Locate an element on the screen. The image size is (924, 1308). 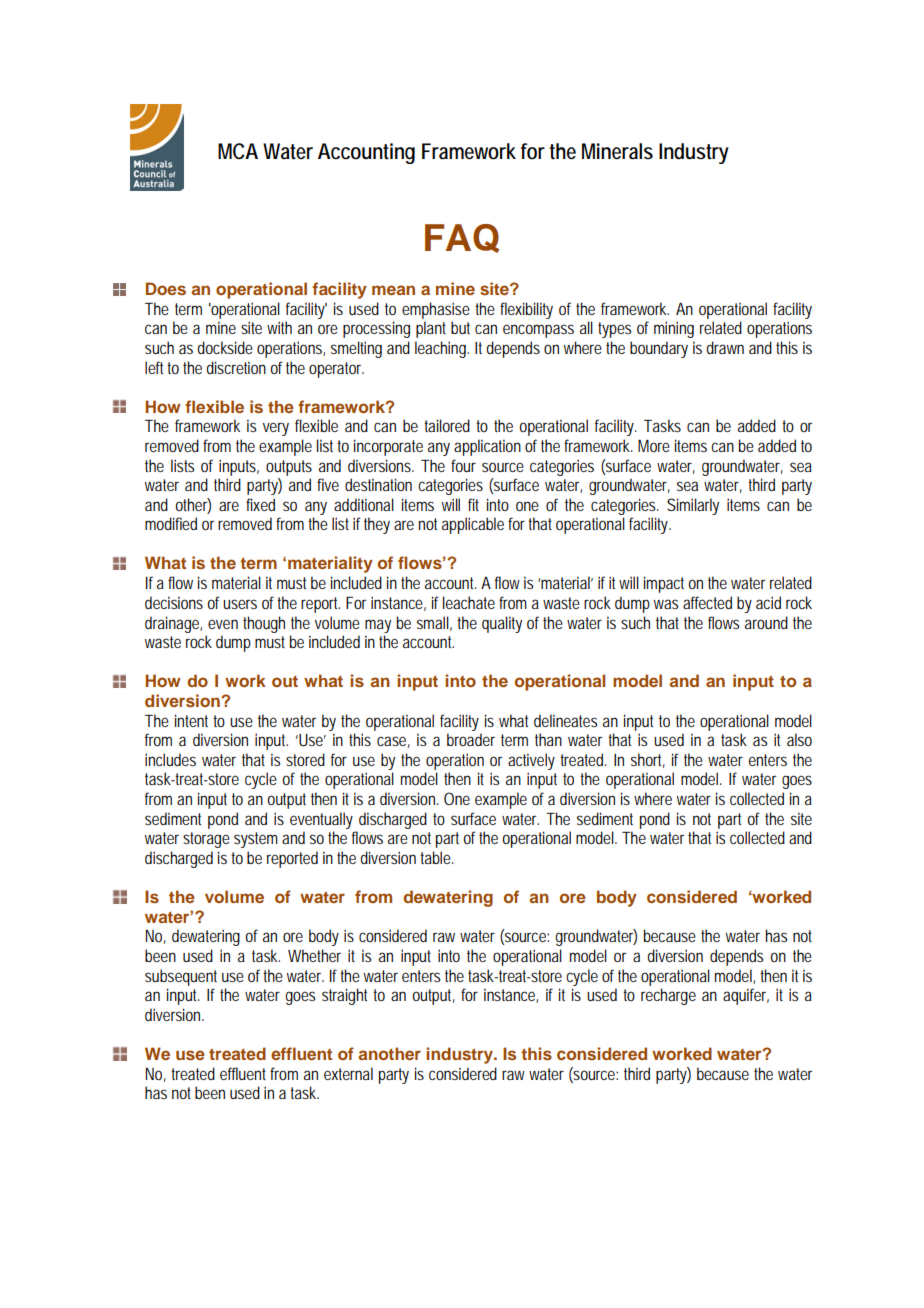
FAQ is located at coordinates (462, 238).
